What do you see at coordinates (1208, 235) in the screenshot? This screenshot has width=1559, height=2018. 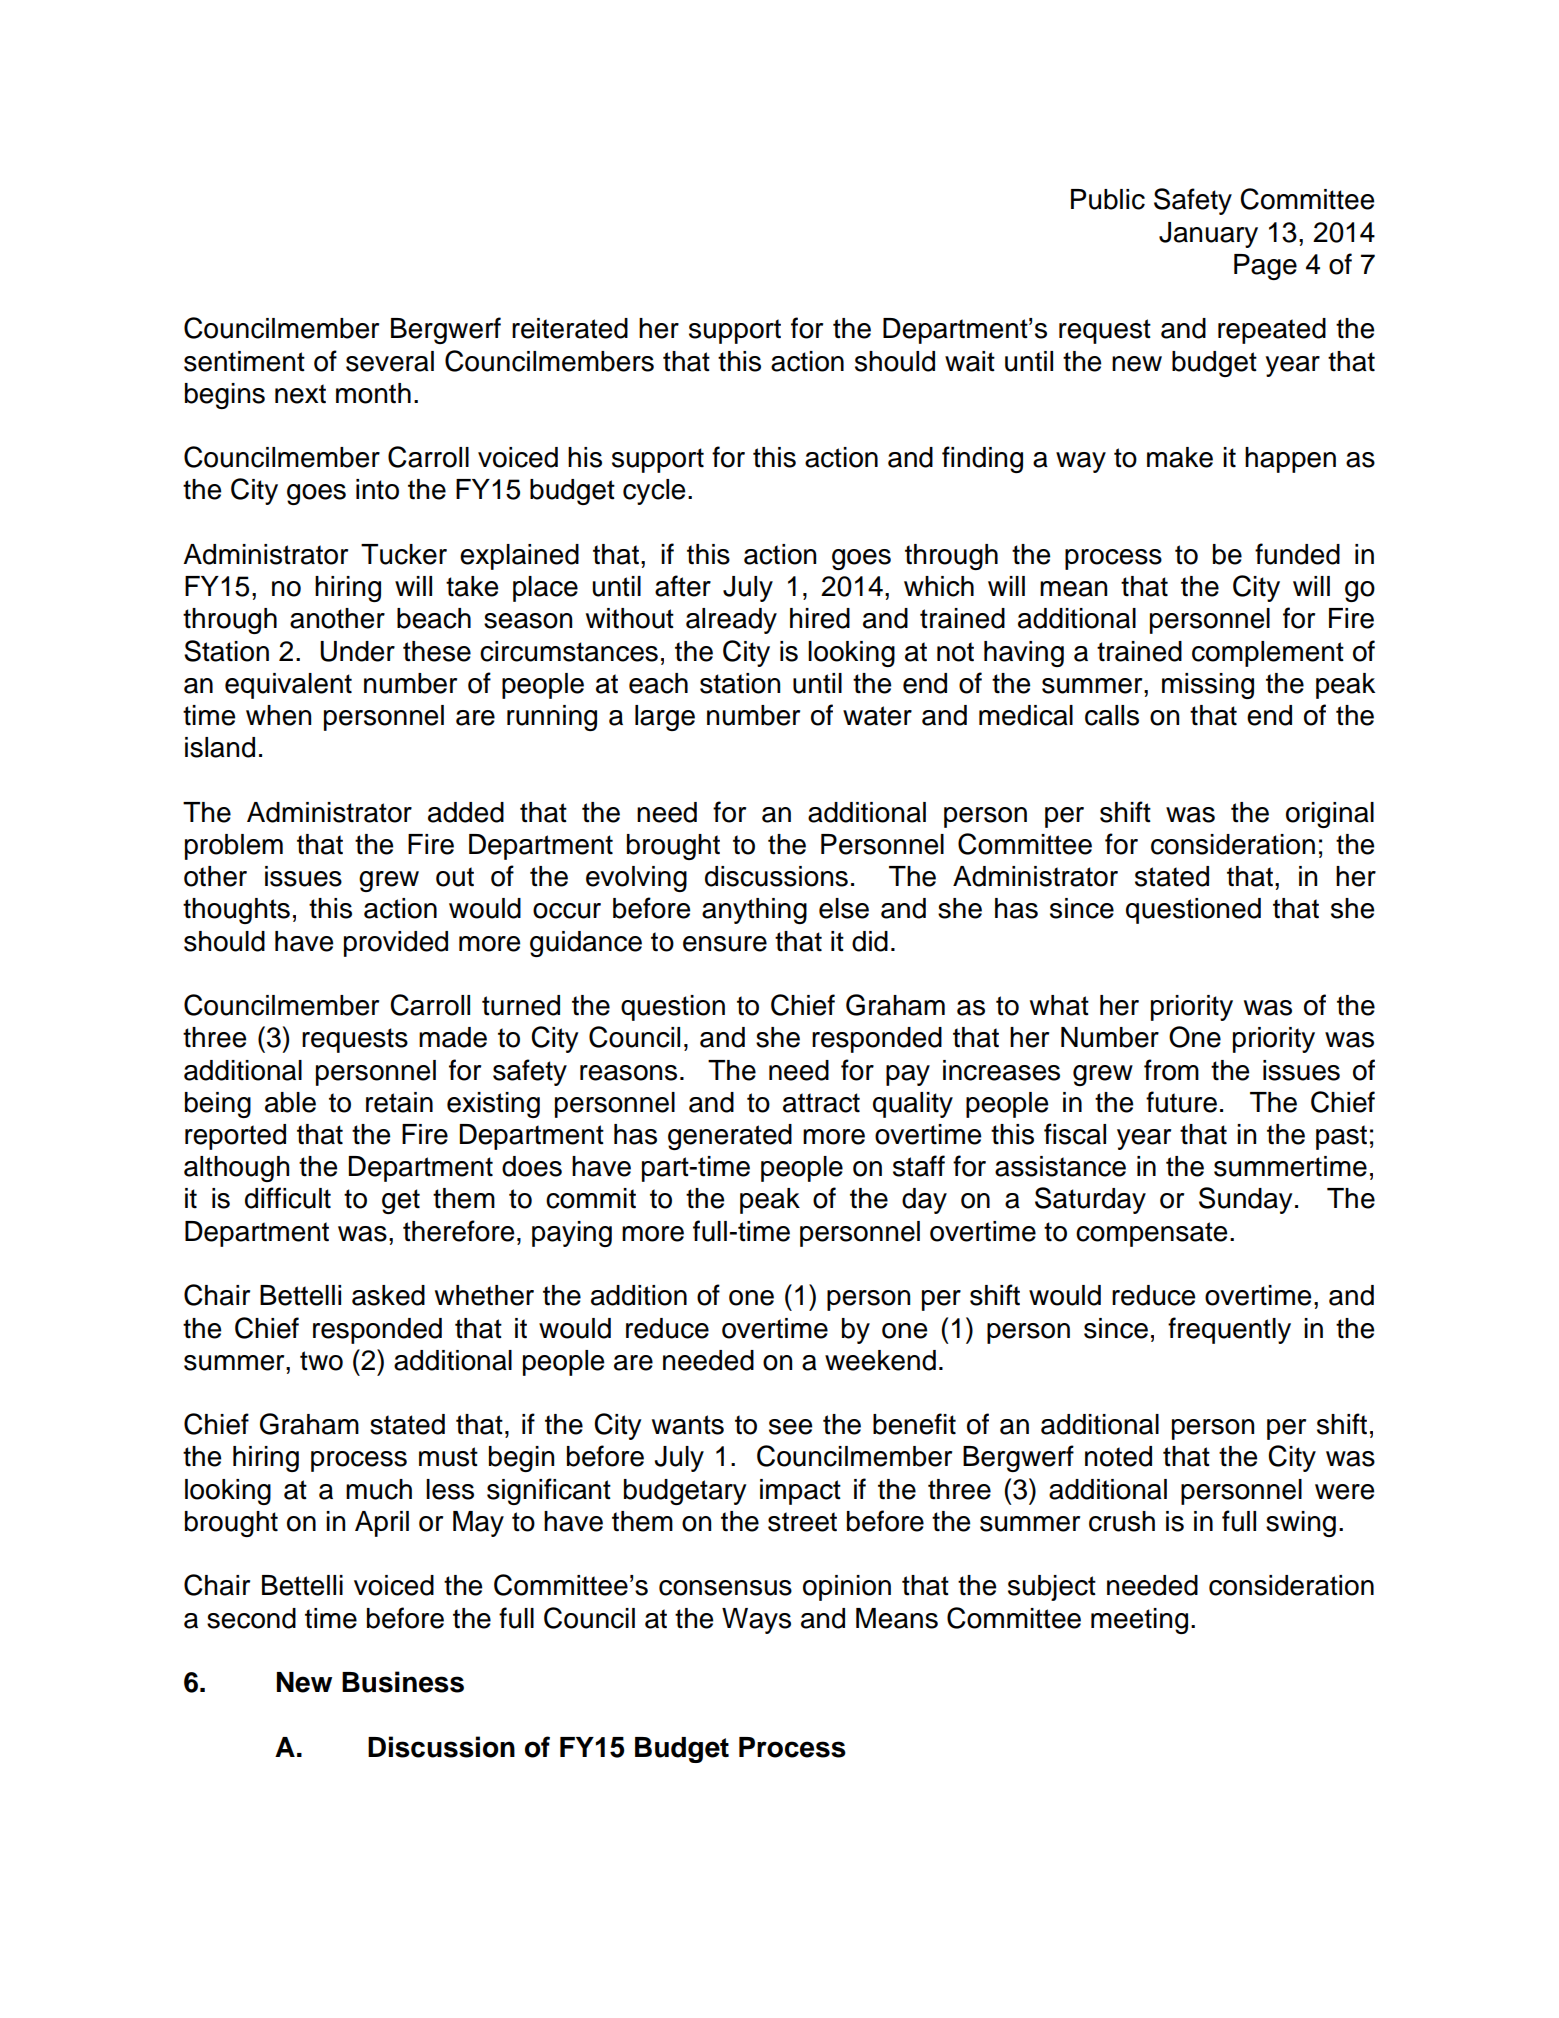 I see `January` at bounding box center [1208, 235].
